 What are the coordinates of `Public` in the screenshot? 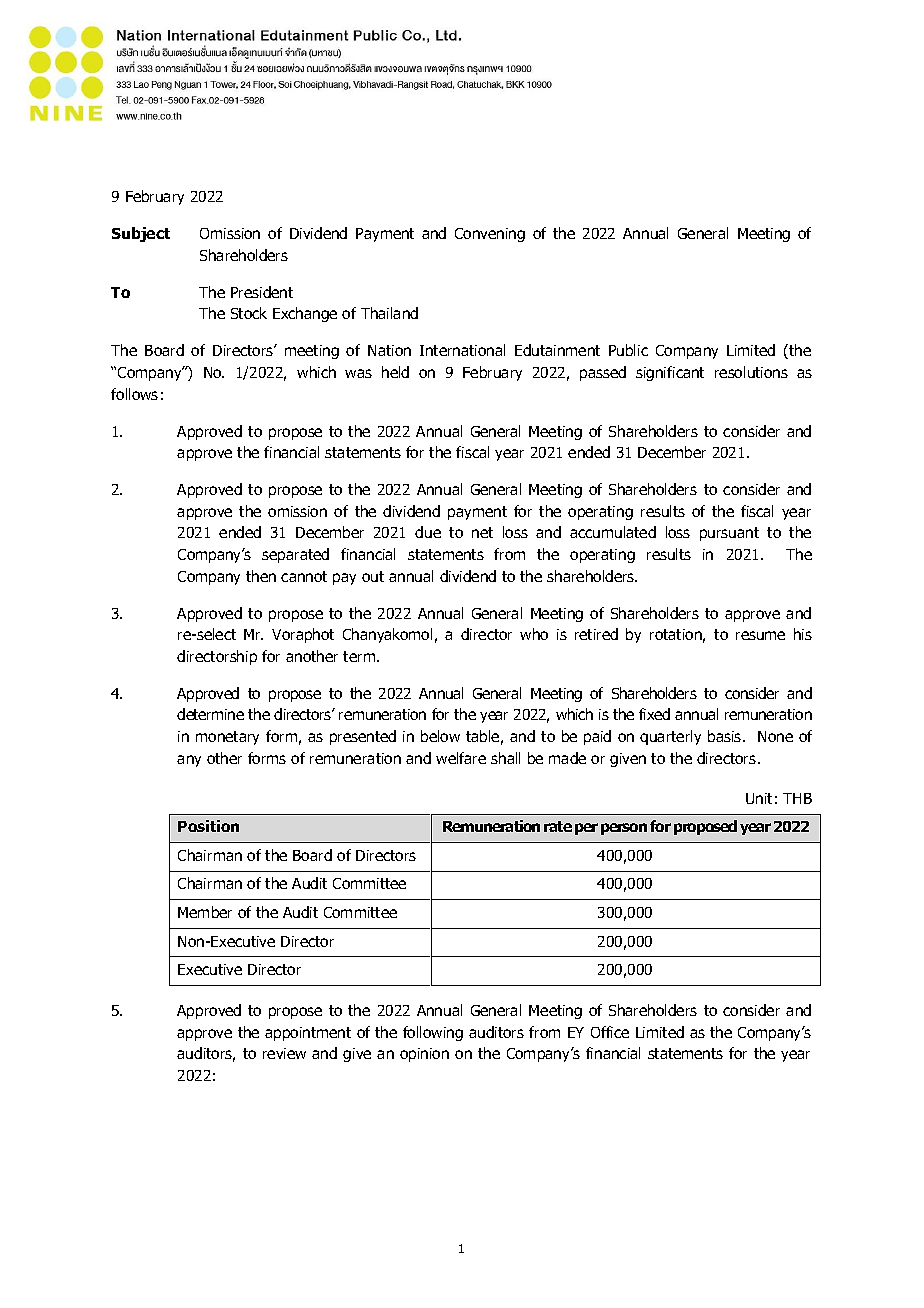 It's located at (628, 350).
